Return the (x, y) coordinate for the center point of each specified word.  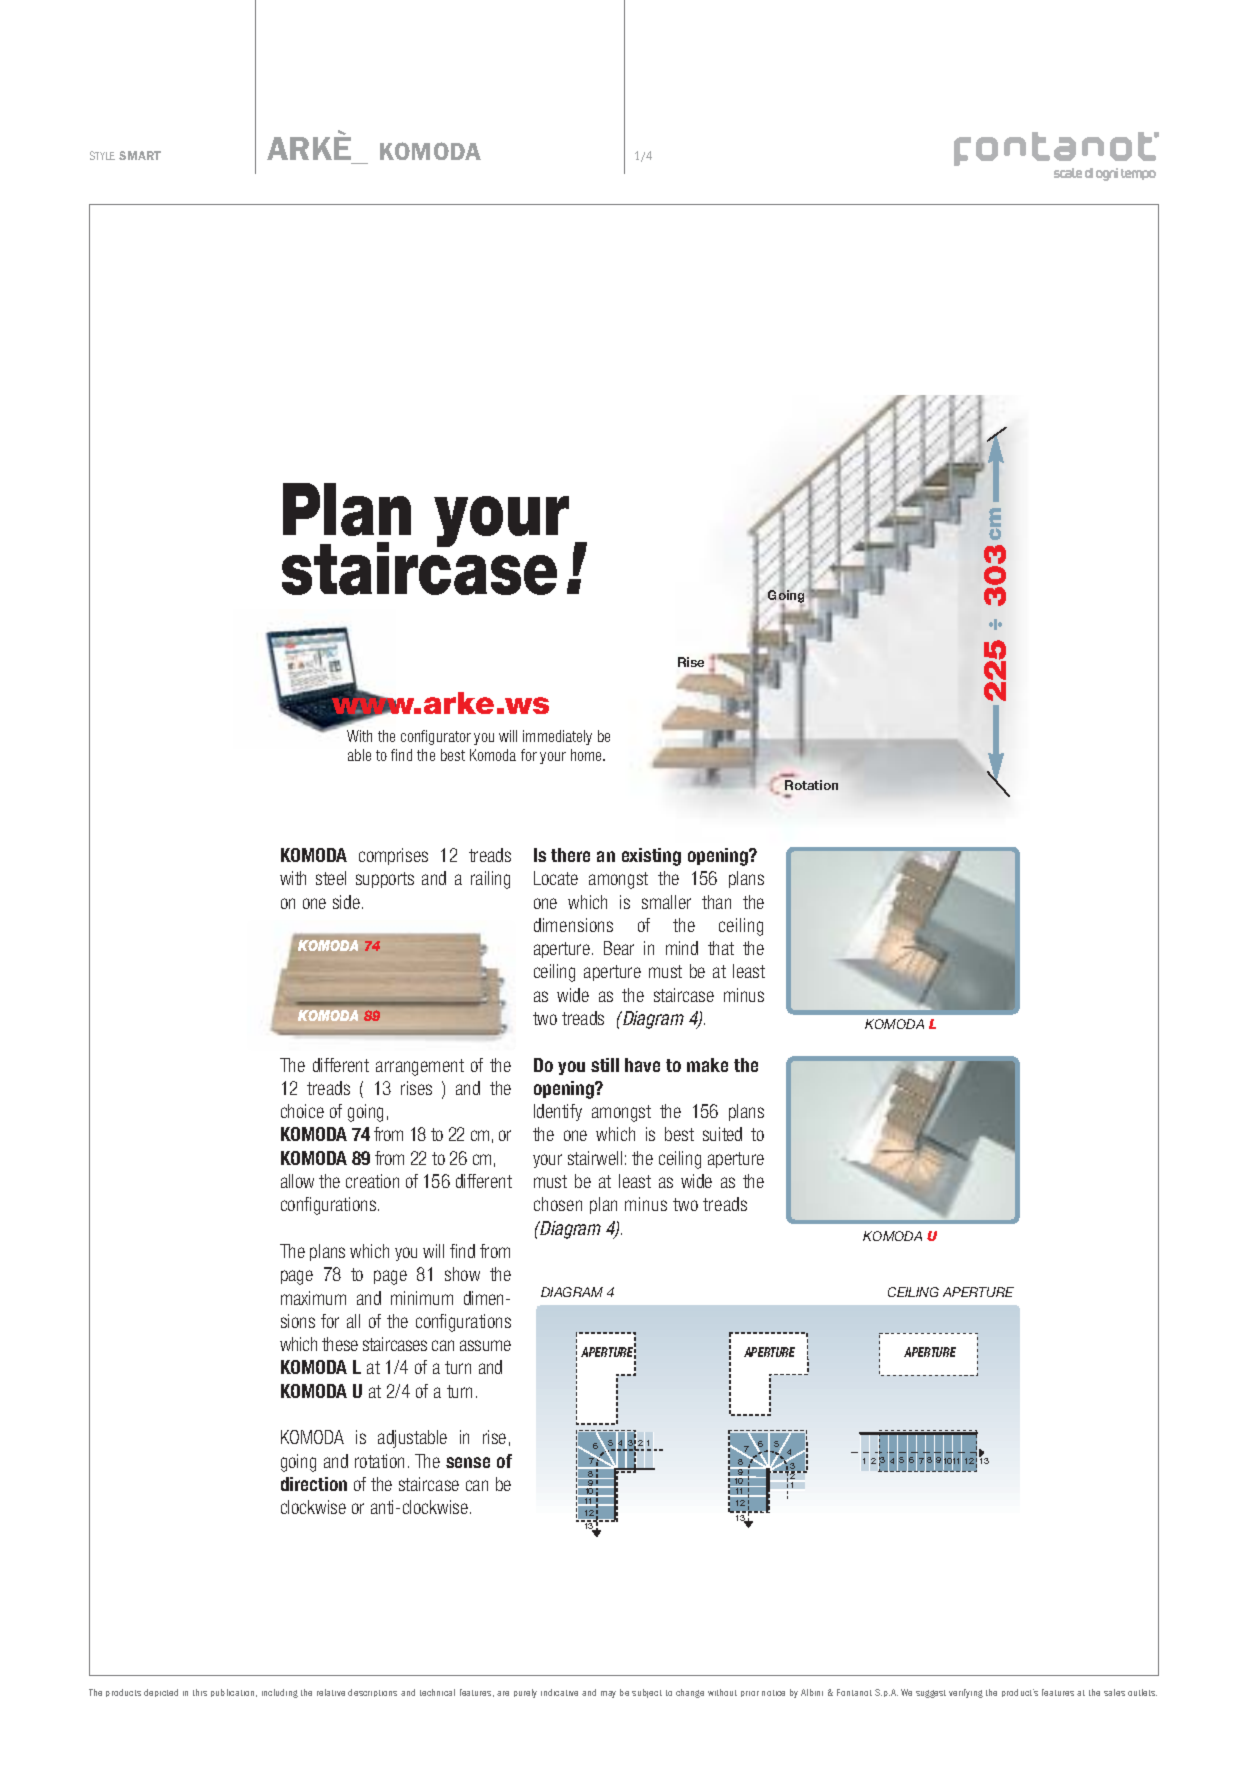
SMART (140, 155)
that (721, 948)
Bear (619, 948)
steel (331, 878)
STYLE (102, 155)
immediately (557, 737)
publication (234, 1693)
